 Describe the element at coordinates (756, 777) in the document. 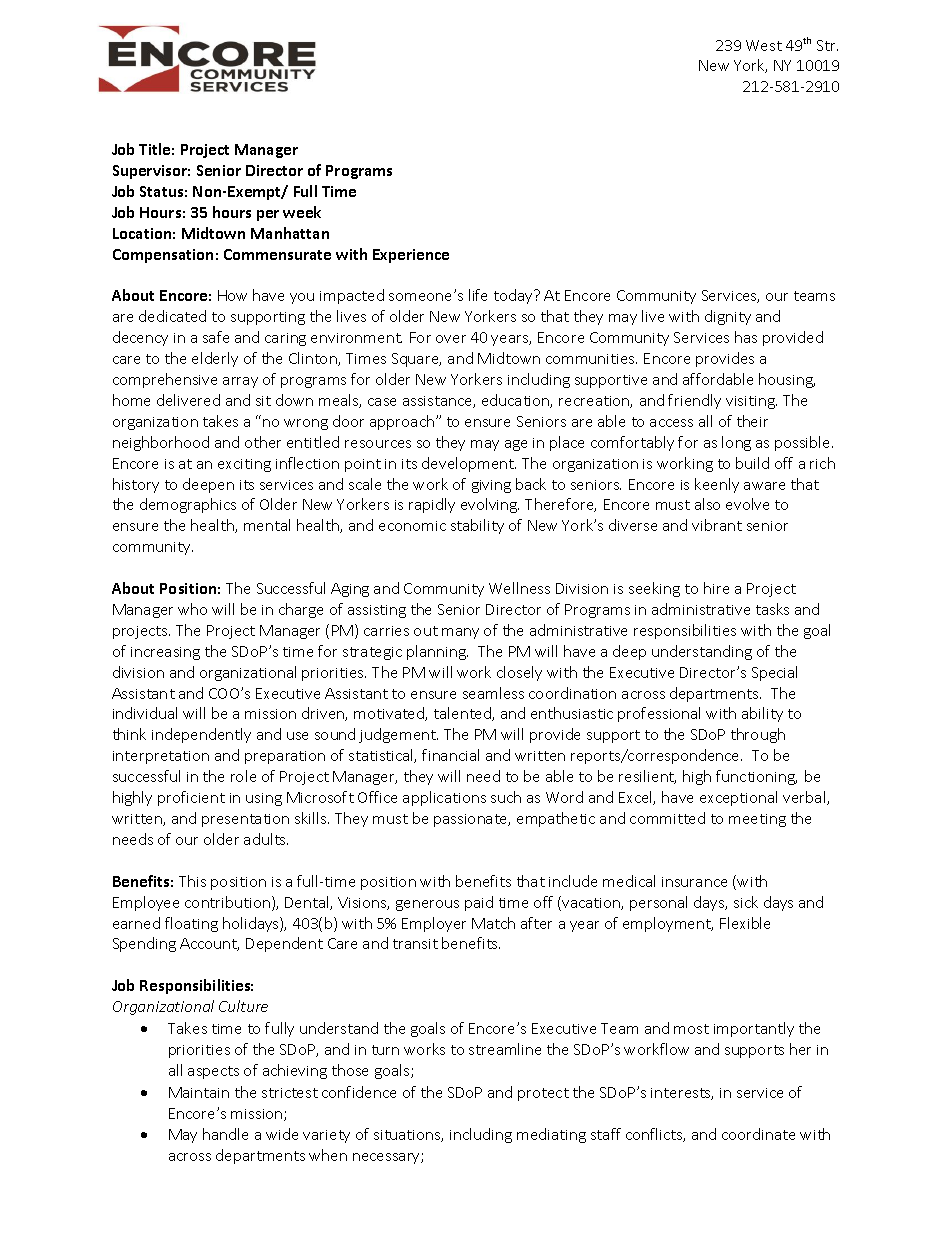

I see `functioning` at that location.
